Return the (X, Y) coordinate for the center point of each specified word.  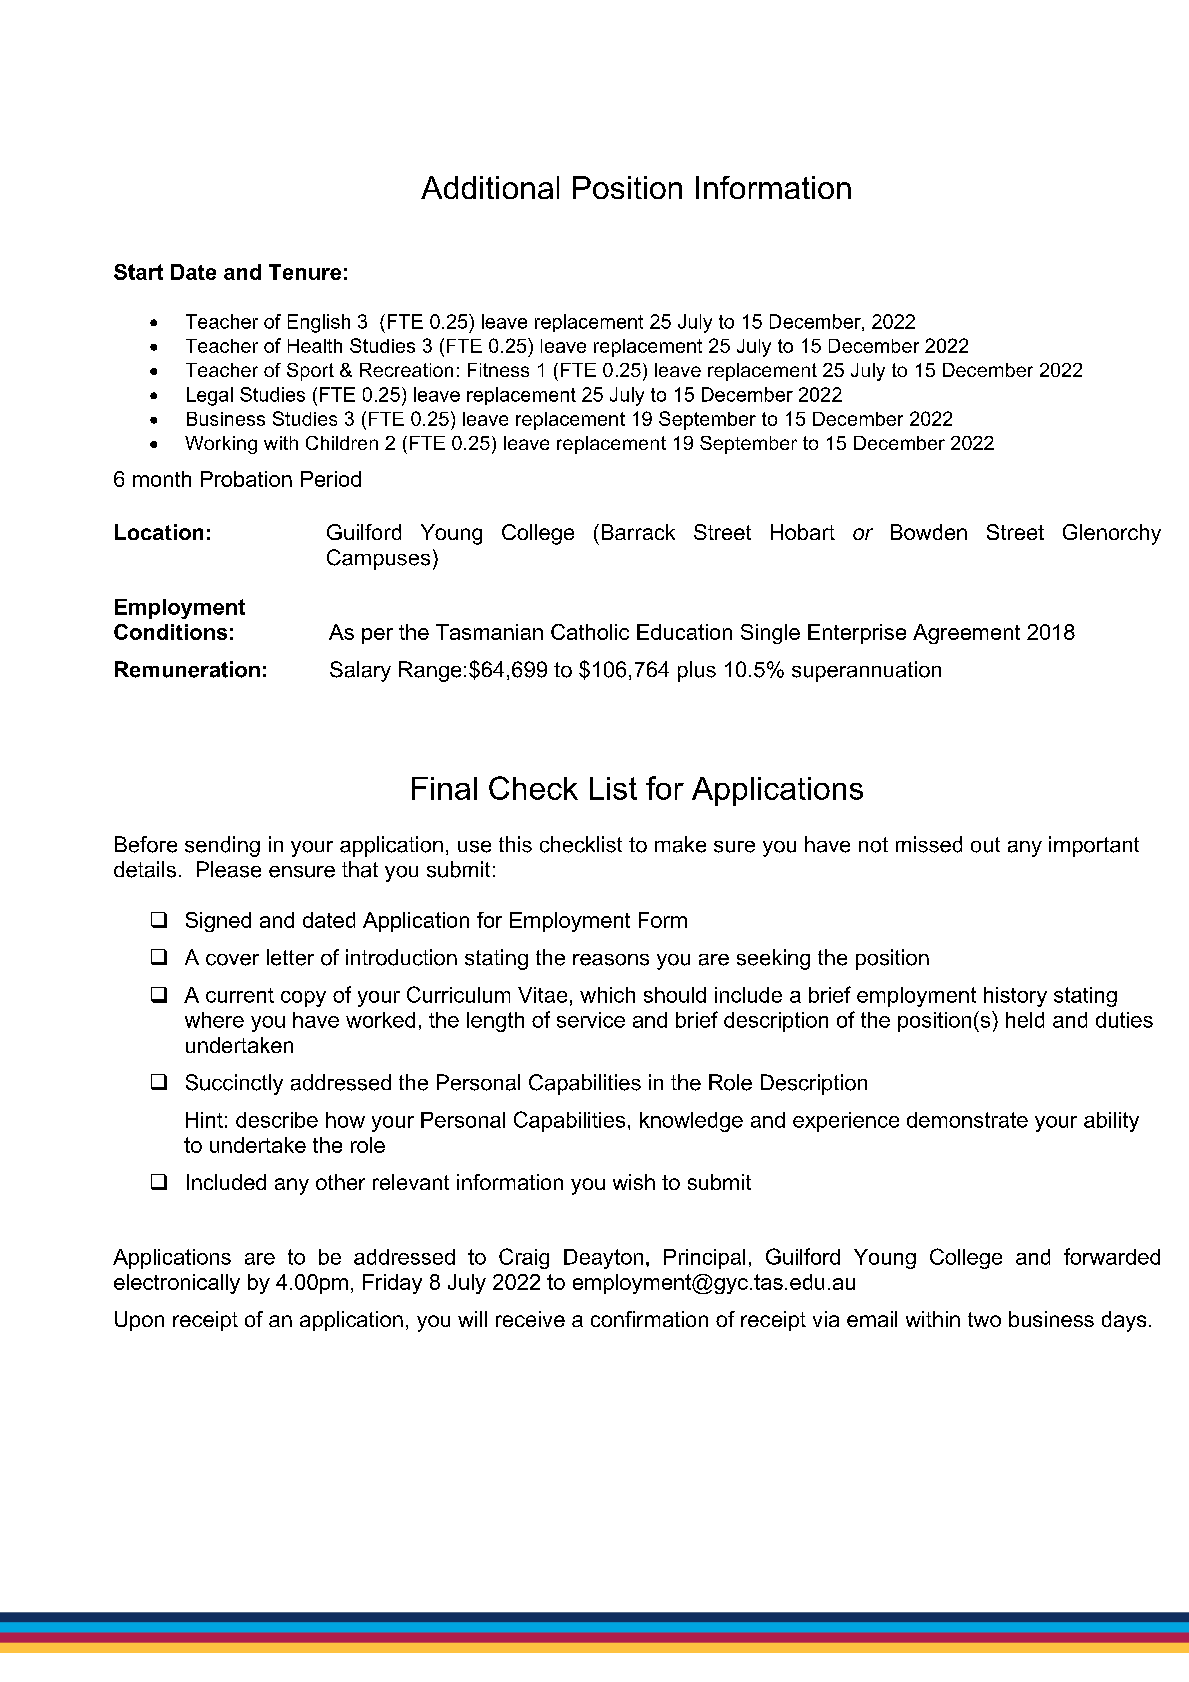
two (984, 1319)
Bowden (929, 532)
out (985, 845)
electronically (177, 1284)
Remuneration (187, 669)
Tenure (305, 272)
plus (697, 671)
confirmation (649, 1319)
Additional (490, 187)
